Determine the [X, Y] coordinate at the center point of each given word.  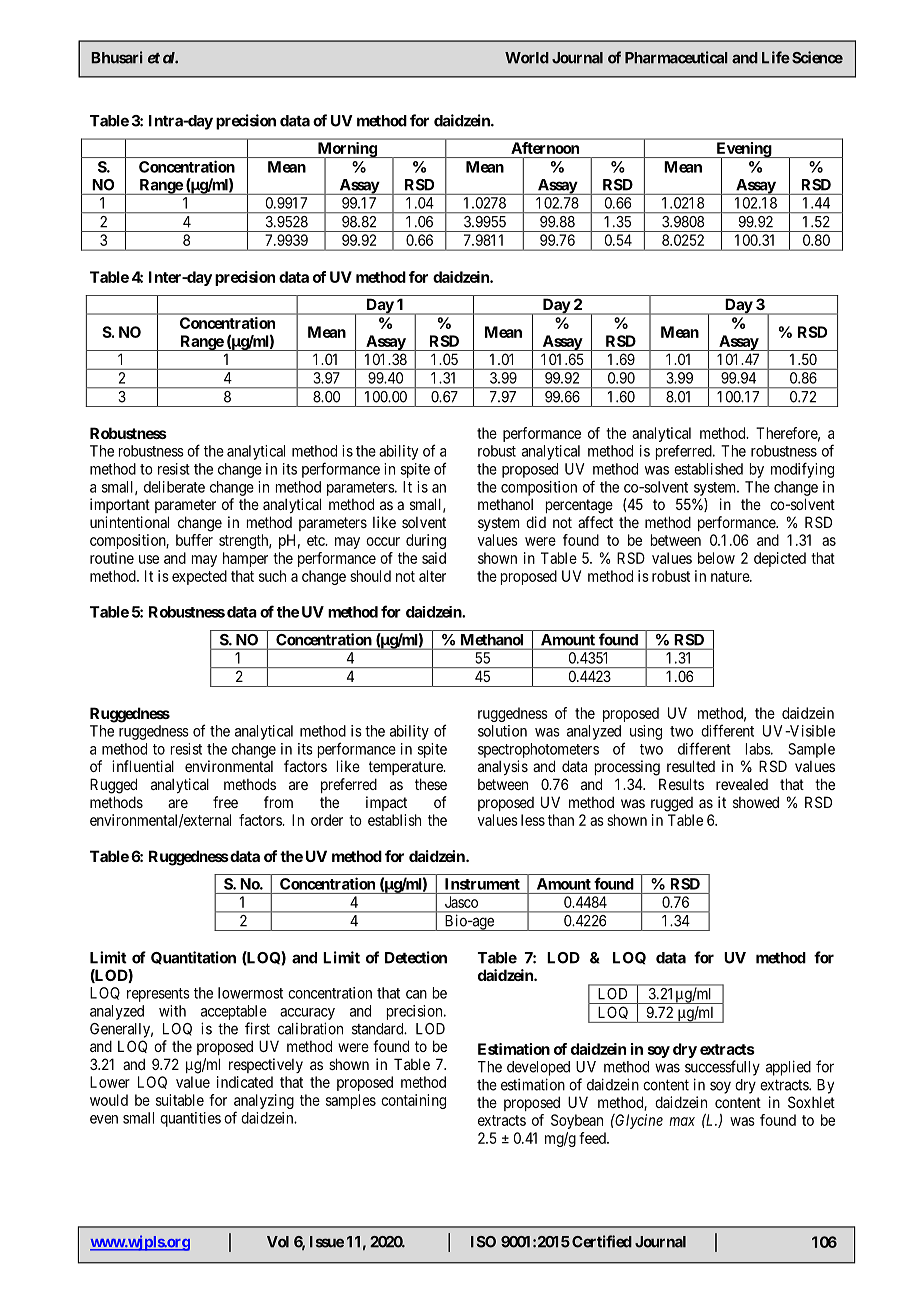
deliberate [174, 487]
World [527, 58]
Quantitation [193, 957]
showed [756, 802]
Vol [278, 1242]
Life [776, 57]
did [536, 522]
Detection [416, 957]
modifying [802, 470]
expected [199, 577]
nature [731, 576]
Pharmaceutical [676, 57]
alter [432, 576]
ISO [483, 1242]
